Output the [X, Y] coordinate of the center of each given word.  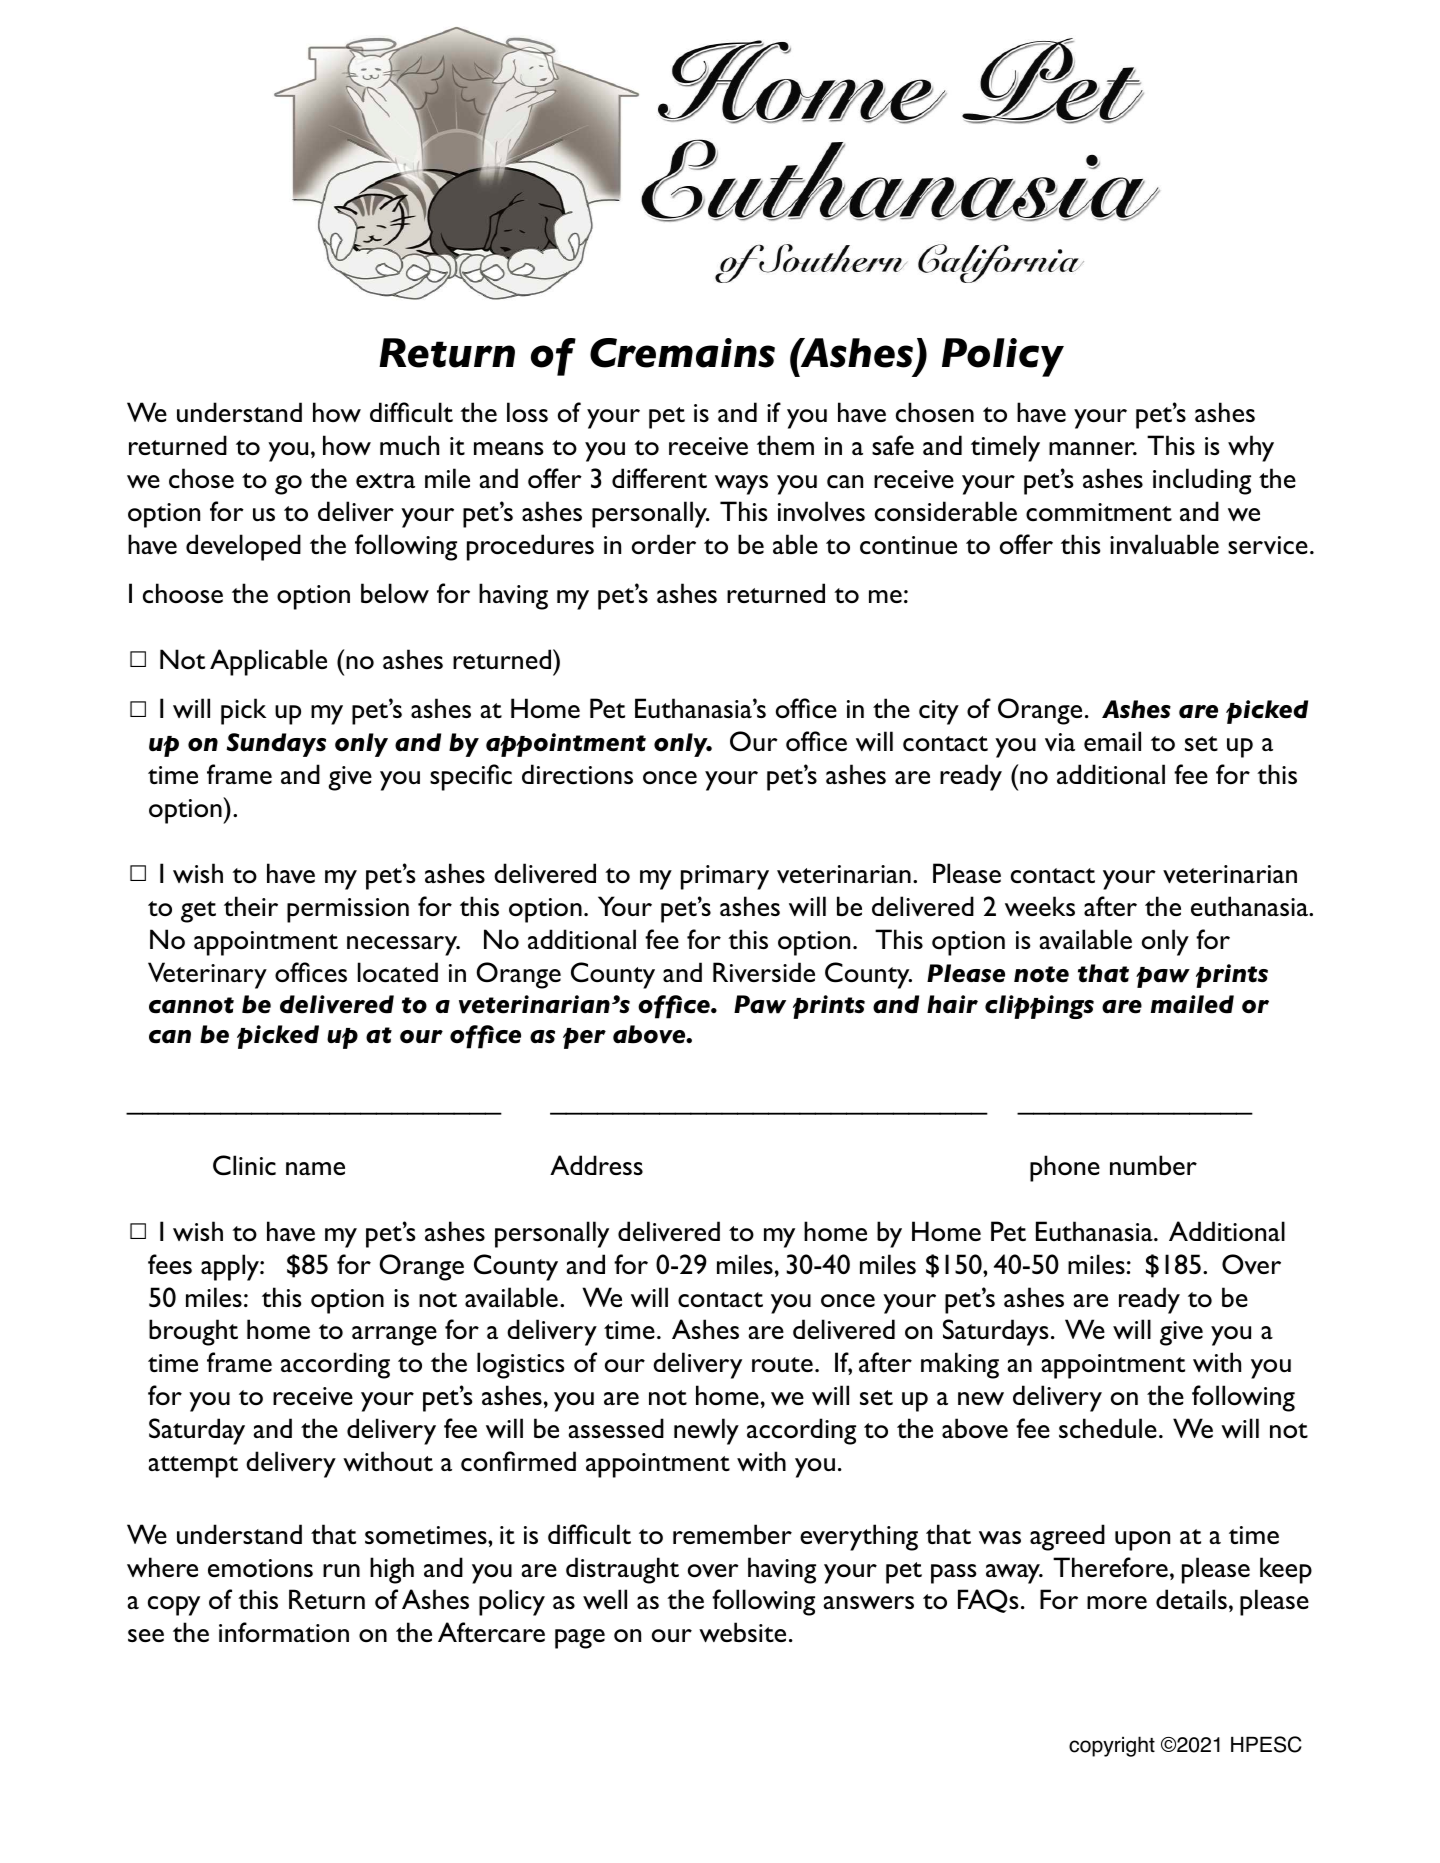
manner [1093, 448]
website [742, 1632]
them [785, 445]
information [284, 1632]
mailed [1192, 1004]
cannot [191, 1005]
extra [385, 480]
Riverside [764, 972]
